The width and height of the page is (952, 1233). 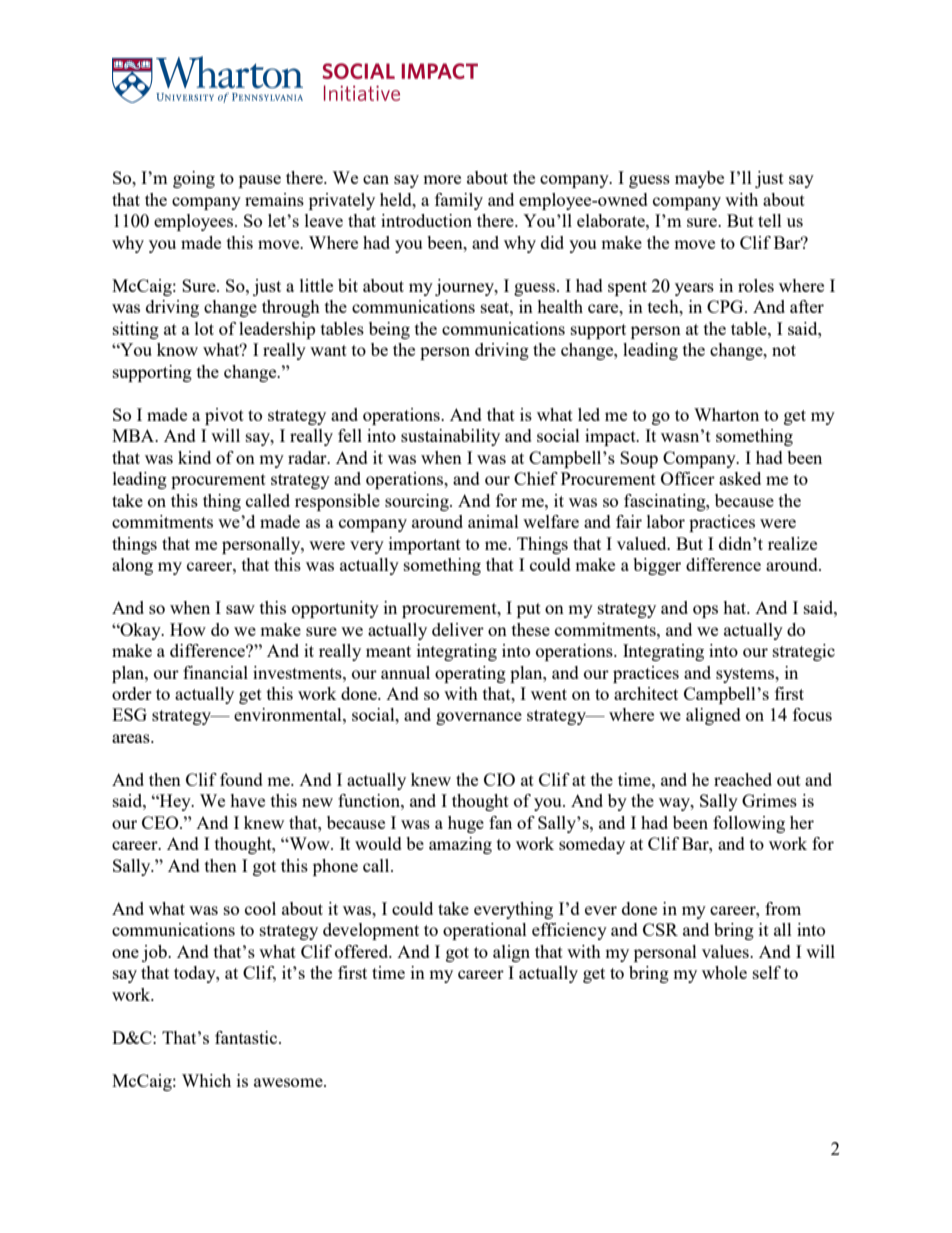 I want to click on Which, so click(x=206, y=1080).
